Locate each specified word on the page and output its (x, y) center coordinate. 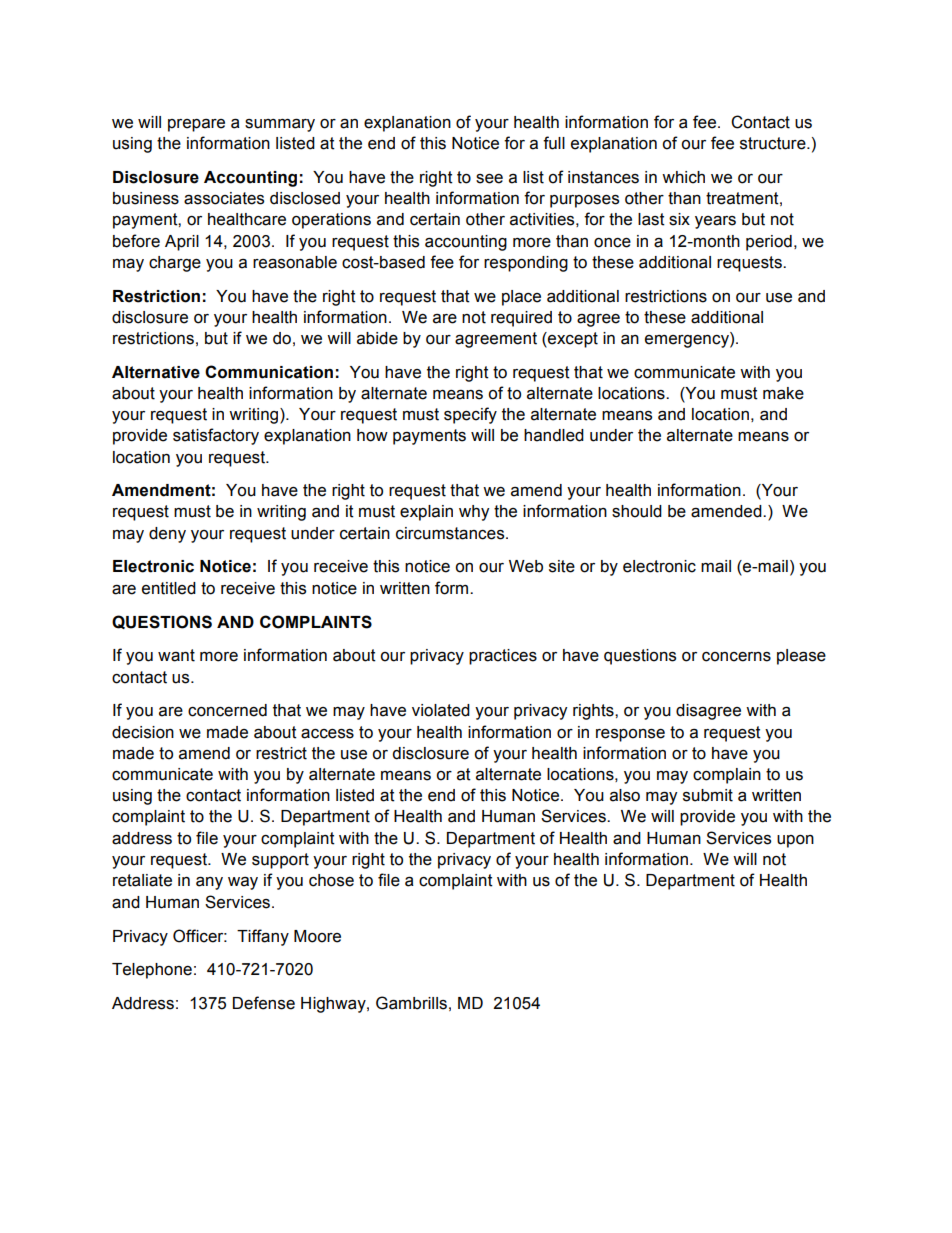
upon (795, 841)
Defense (264, 1003)
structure (774, 143)
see (489, 179)
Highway (334, 1005)
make (783, 393)
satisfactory (216, 436)
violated (441, 710)
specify (470, 415)
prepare (196, 125)
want (176, 655)
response (630, 735)
